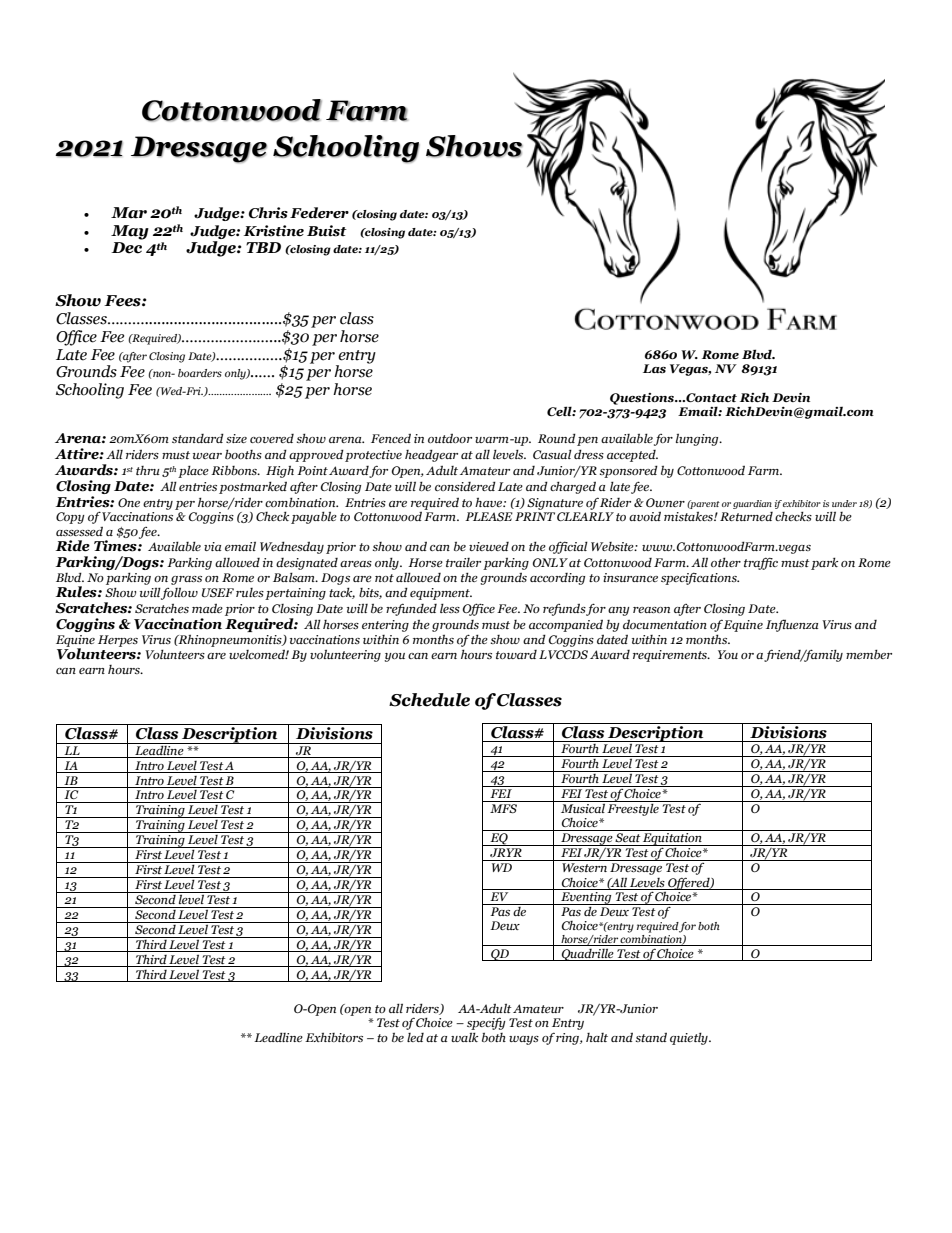  What do you see at coordinates (415, 1037) in the page?
I see `led` at bounding box center [415, 1037].
